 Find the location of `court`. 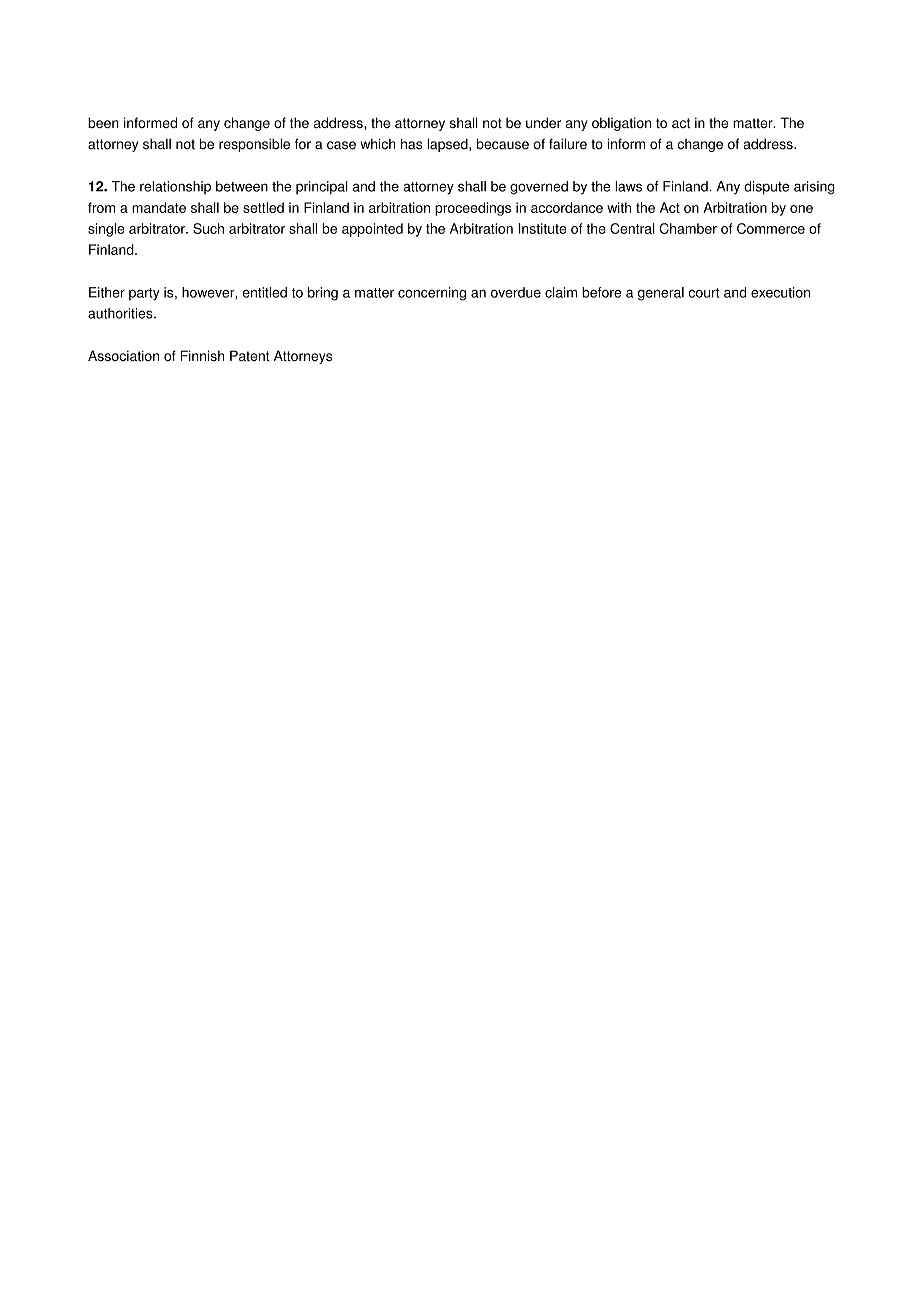

court is located at coordinates (704, 293).
